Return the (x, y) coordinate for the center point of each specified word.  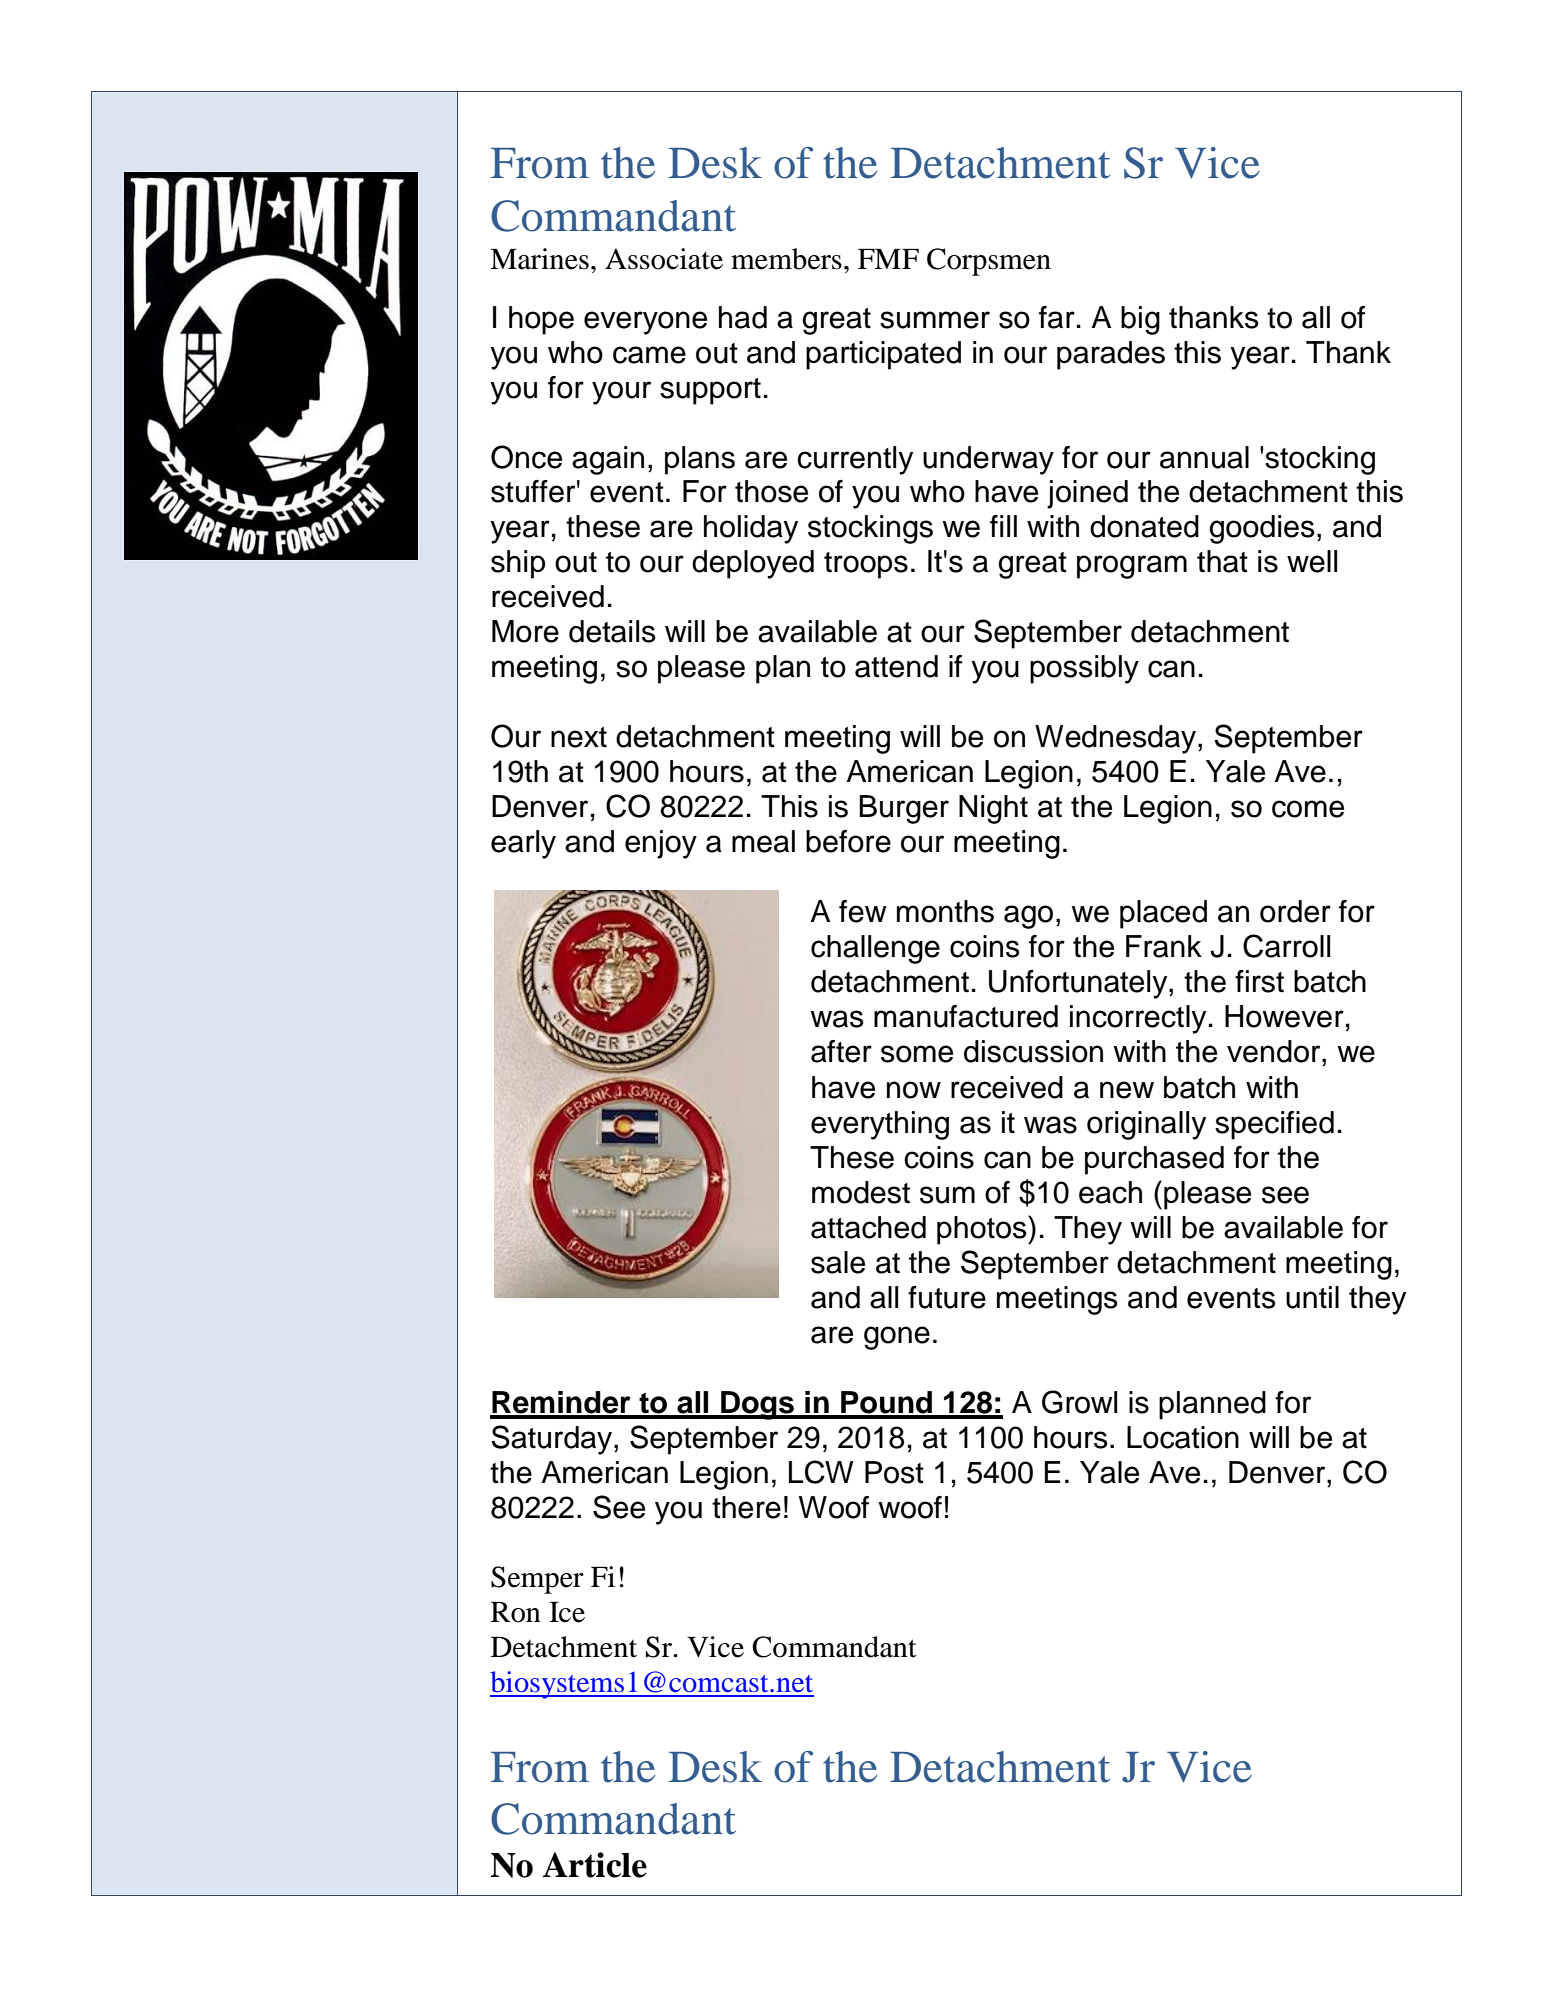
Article (595, 1865)
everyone (645, 323)
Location (1183, 1437)
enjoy (661, 844)
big (1140, 320)
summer (935, 320)
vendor (1275, 1051)
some (917, 1054)
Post (894, 1472)
